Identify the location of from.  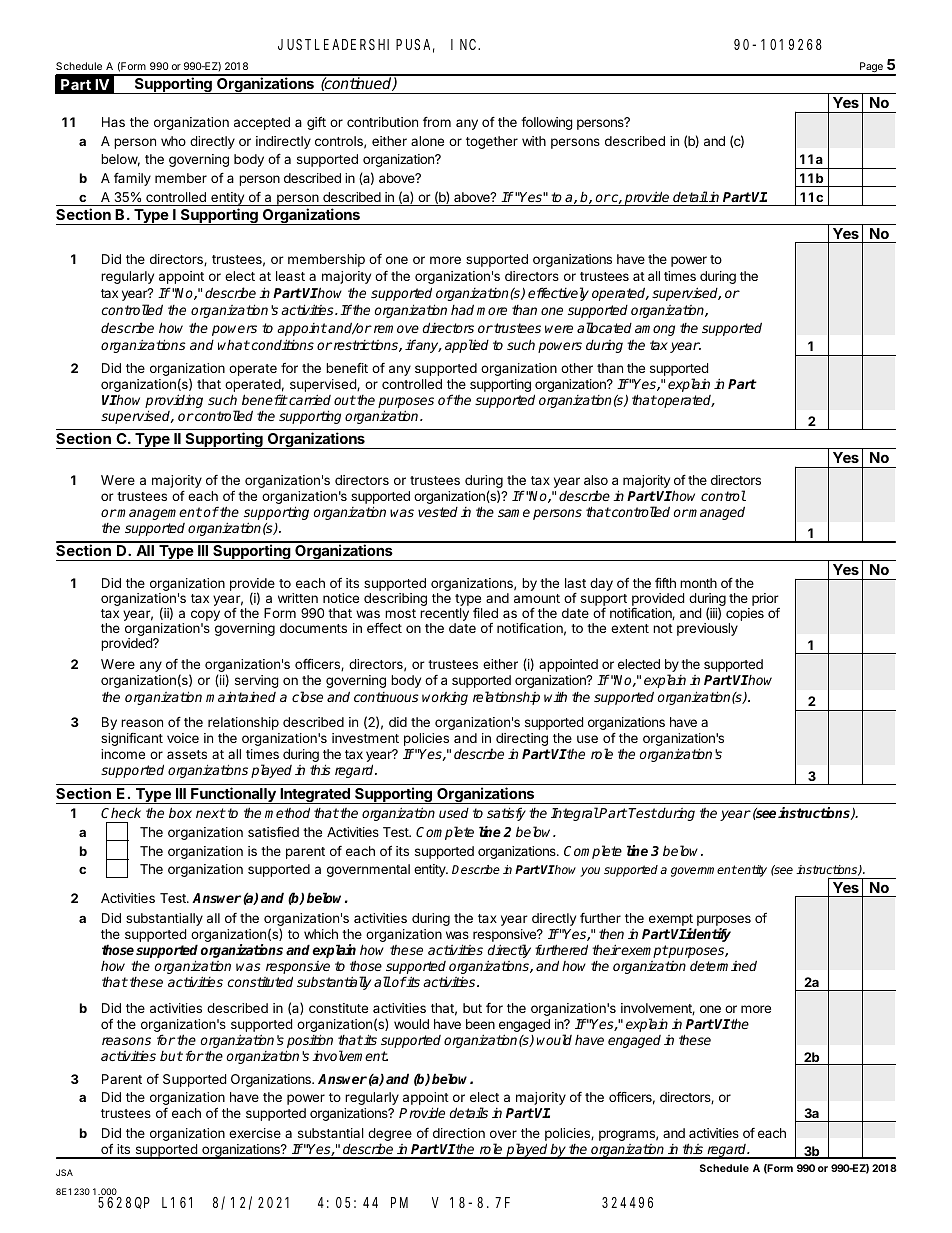
(437, 121).
